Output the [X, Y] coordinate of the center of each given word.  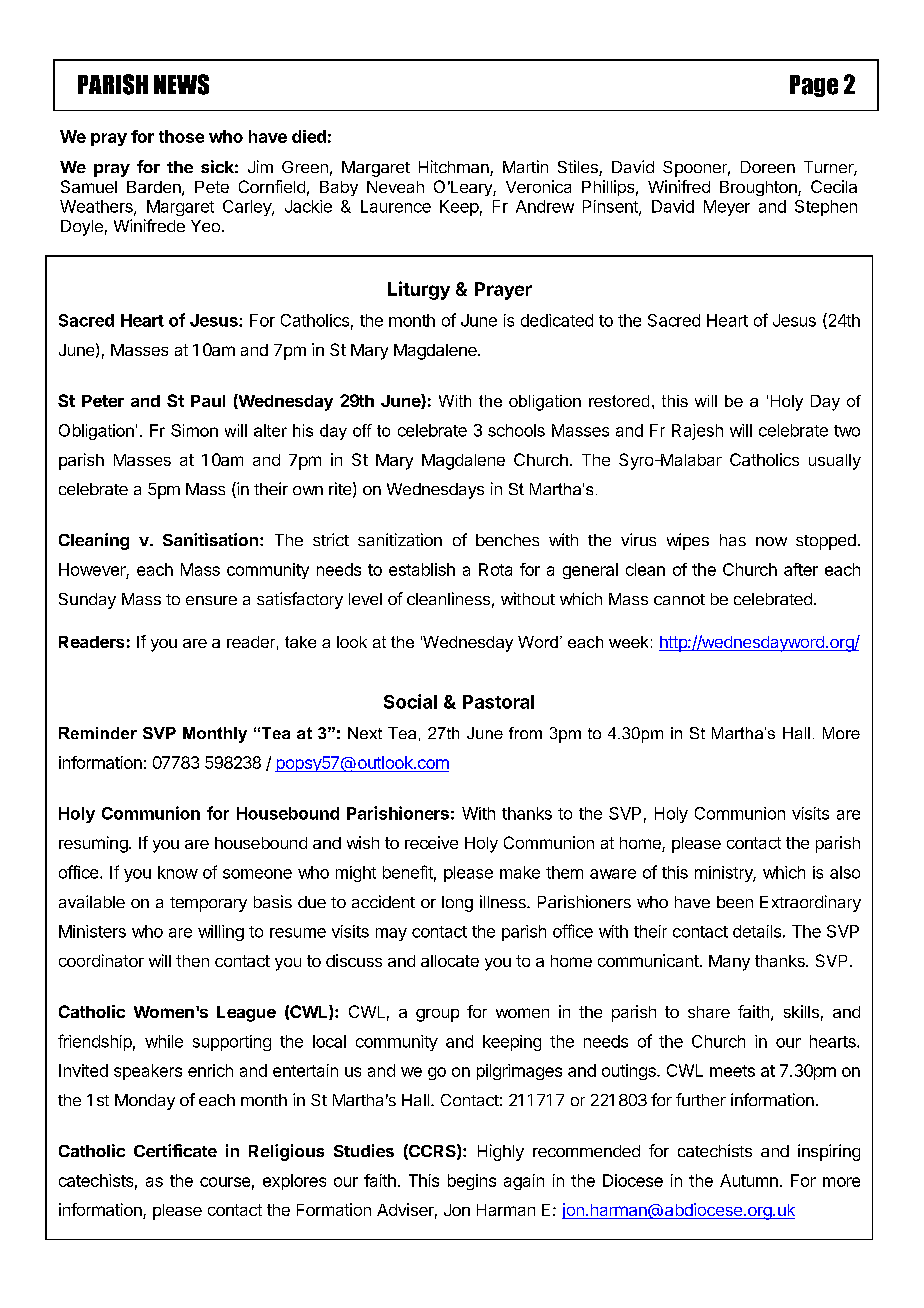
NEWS [181, 84]
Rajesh [697, 432]
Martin [525, 166]
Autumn [749, 1180]
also [845, 872]
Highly [501, 1152]
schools [516, 430]
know [178, 872]
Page [814, 86]
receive [431, 842]
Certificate [175, 1150]
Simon [194, 430]
